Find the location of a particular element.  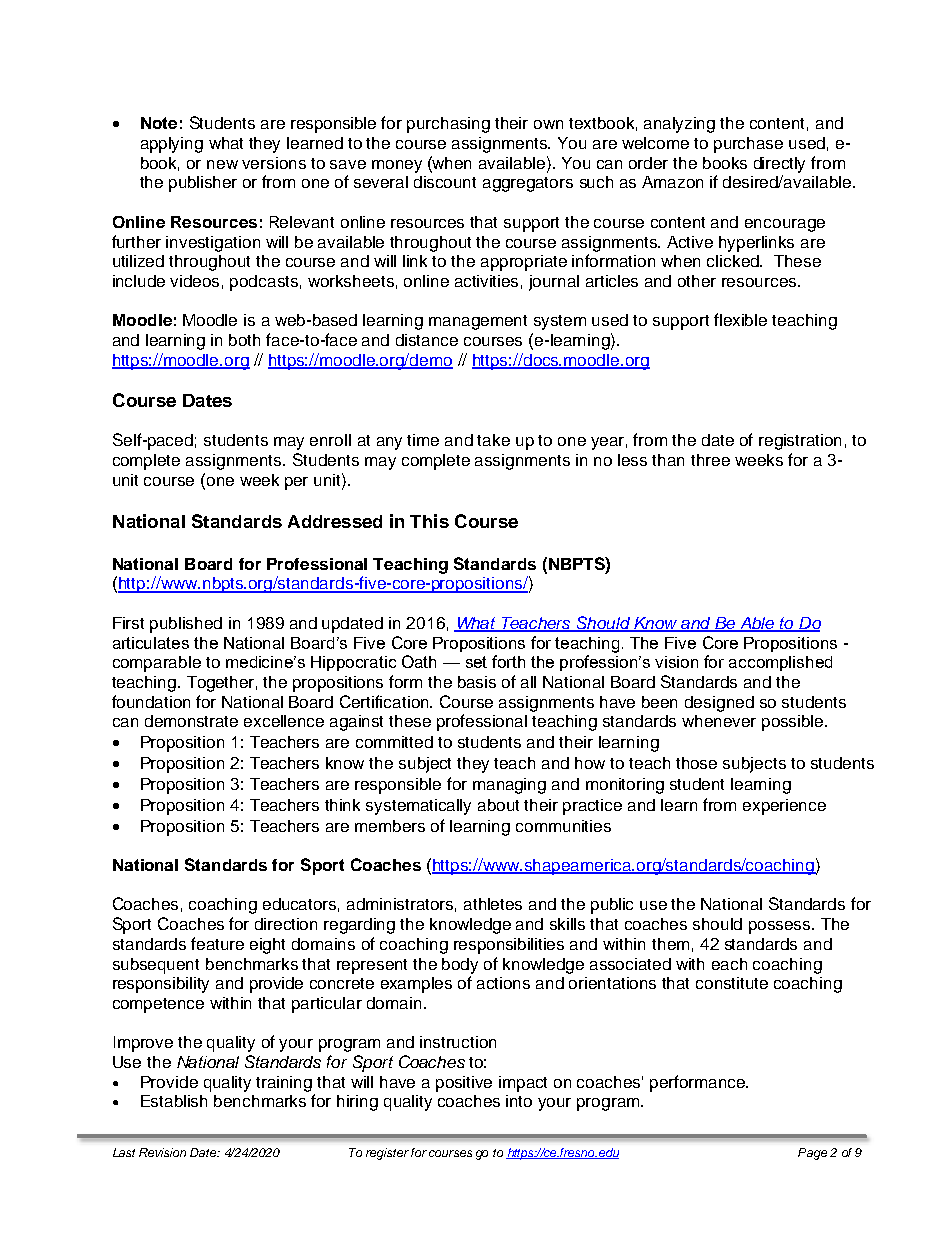

purchase is located at coordinates (748, 145).
